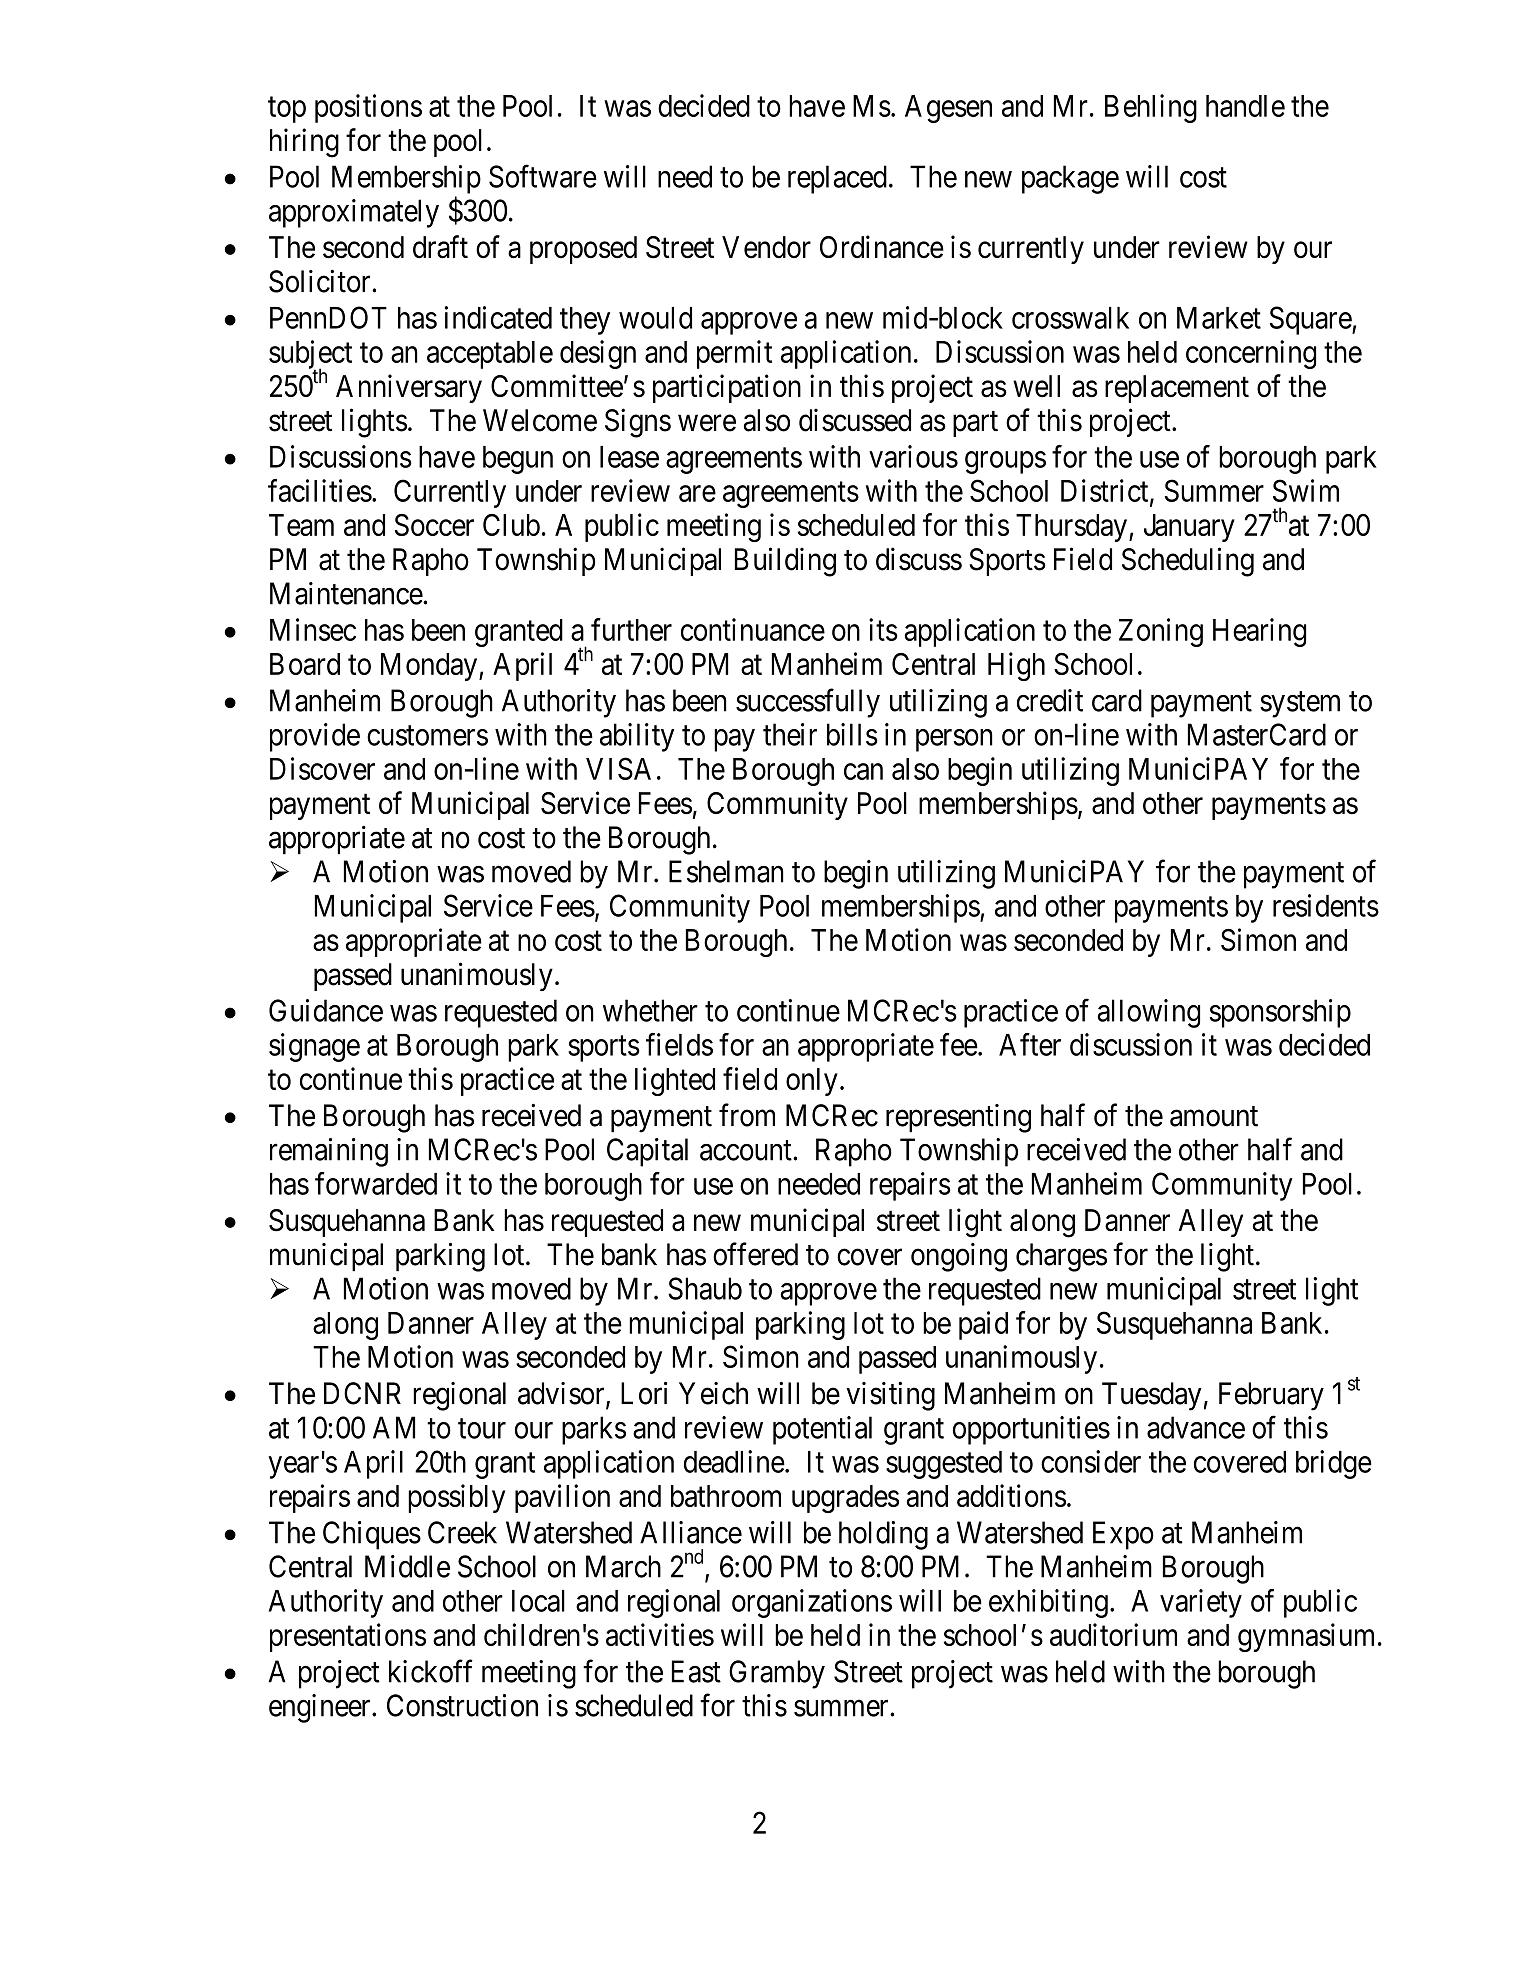  Describe the element at coordinates (376, 1183) in the screenshot. I see `forwarded` at that location.
